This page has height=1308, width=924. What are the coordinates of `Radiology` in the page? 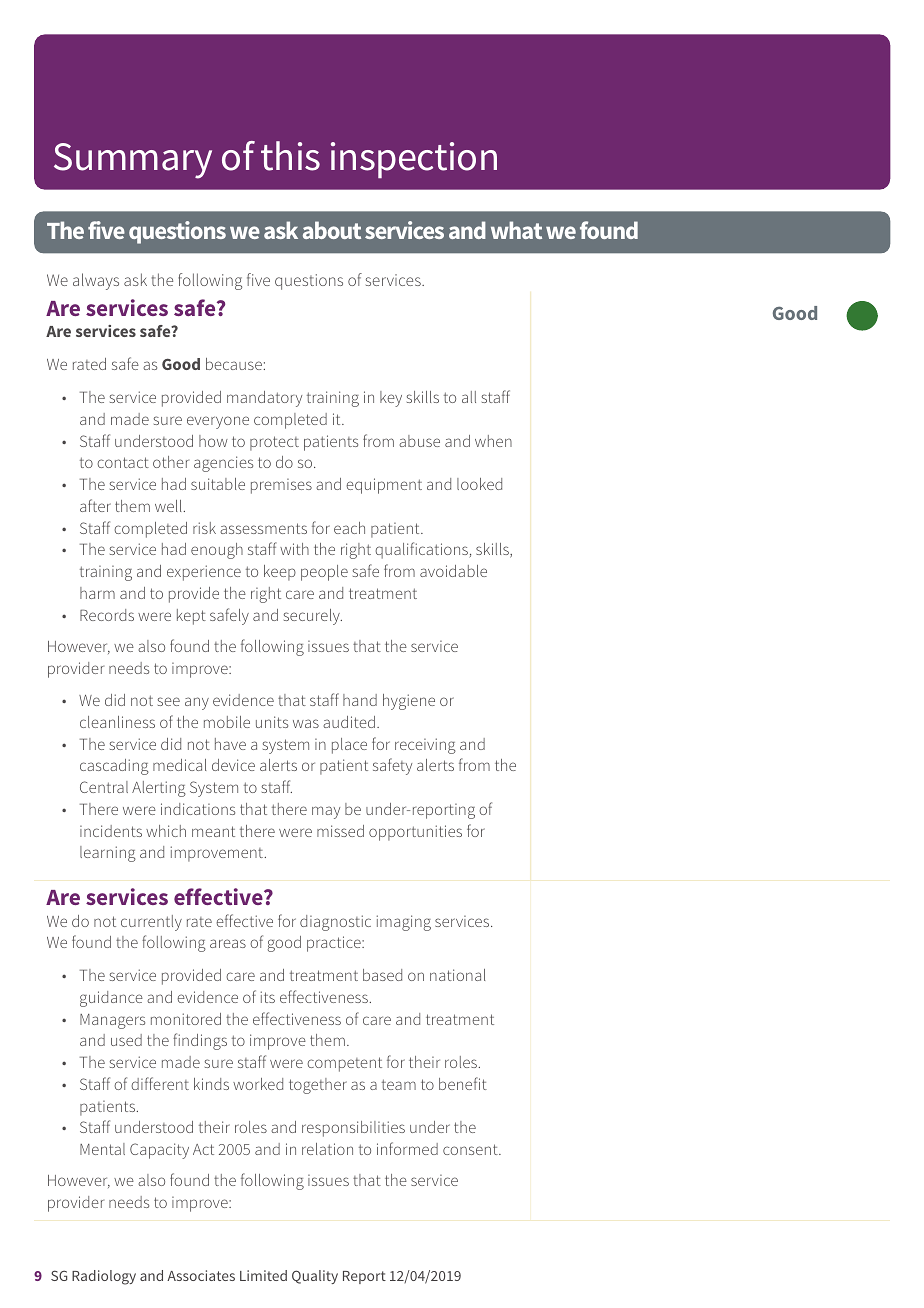 It's located at (104, 1277).
